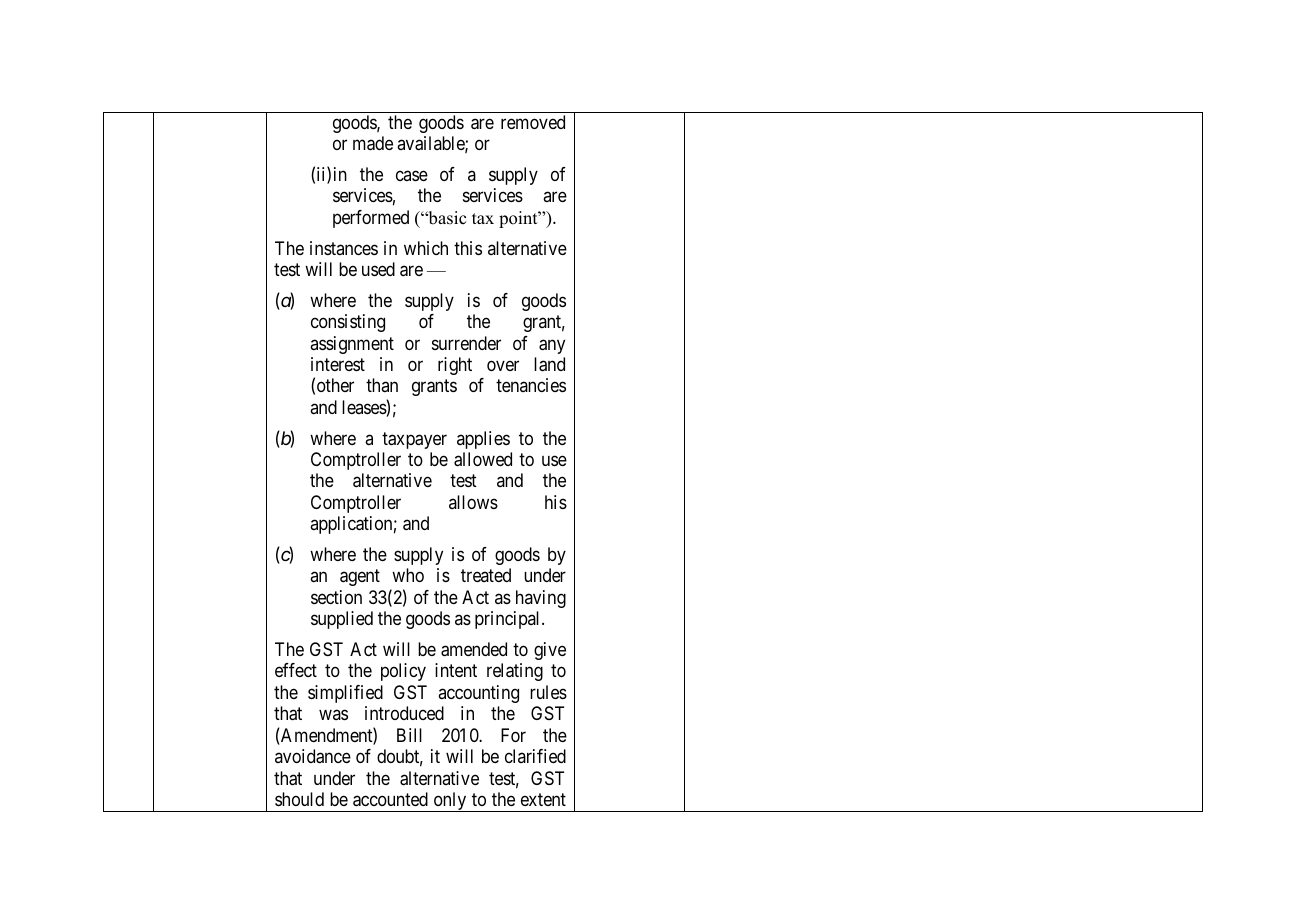 The height and width of the page is (924, 1308). What do you see at coordinates (450, 802) in the page?
I see `only` at bounding box center [450, 802].
